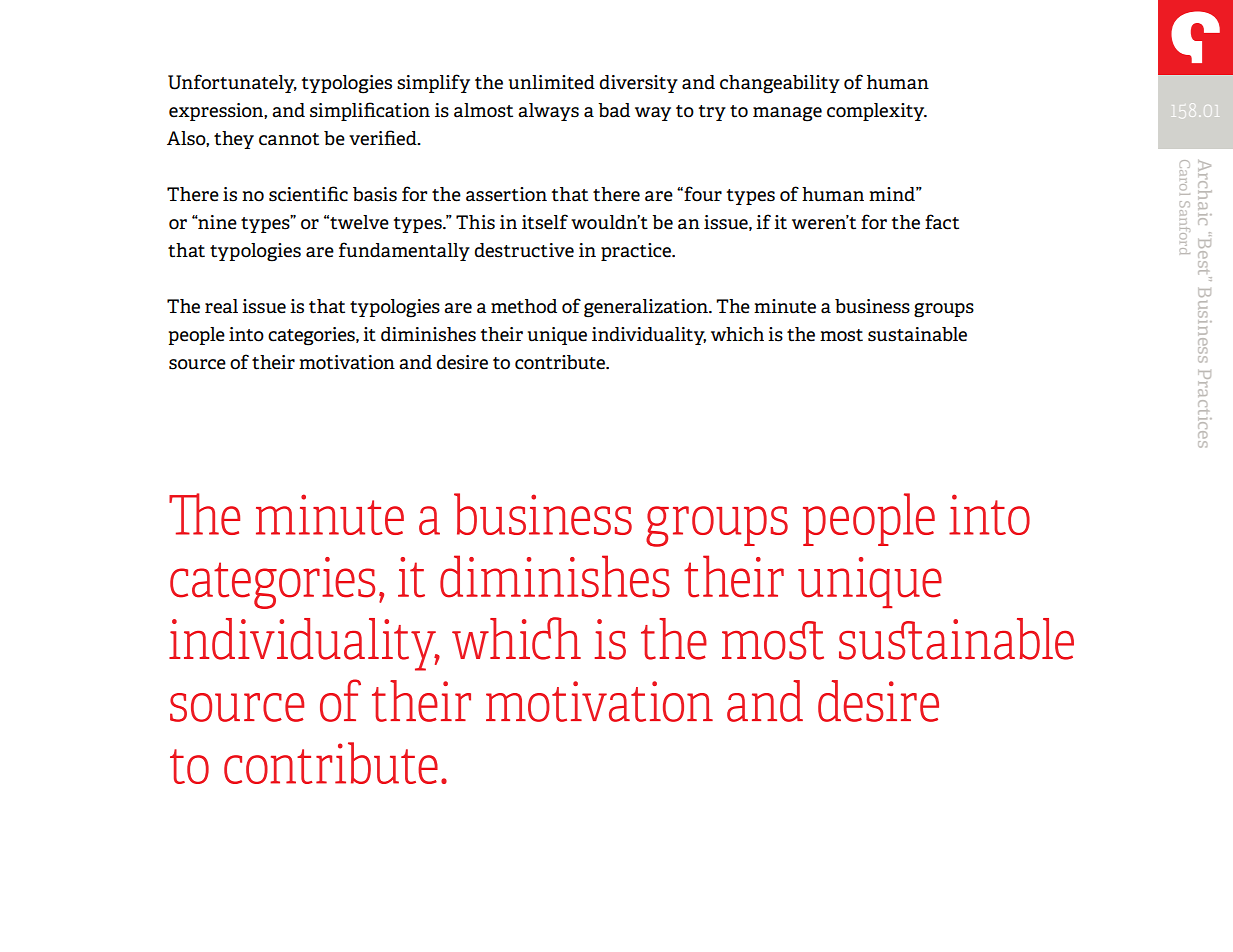 The image size is (1233, 952). Describe the element at coordinates (232, 83) in the screenshot. I see `Unfortunately` at that location.
